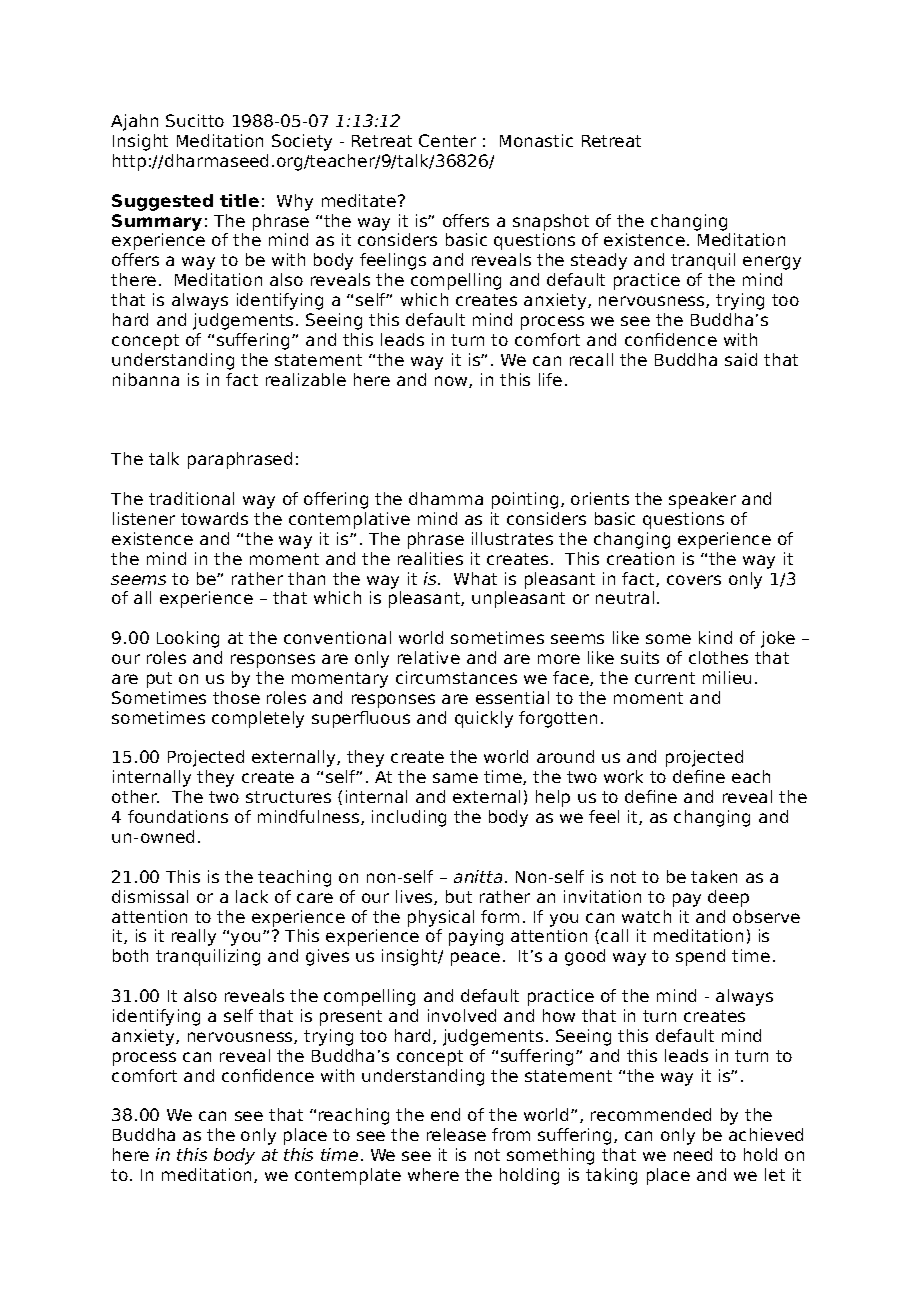 Image resolution: width=924 pixels, height=1308 pixels. Describe the element at coordinates (718, 657) in the screenshot. I see `clothes` at that location.
